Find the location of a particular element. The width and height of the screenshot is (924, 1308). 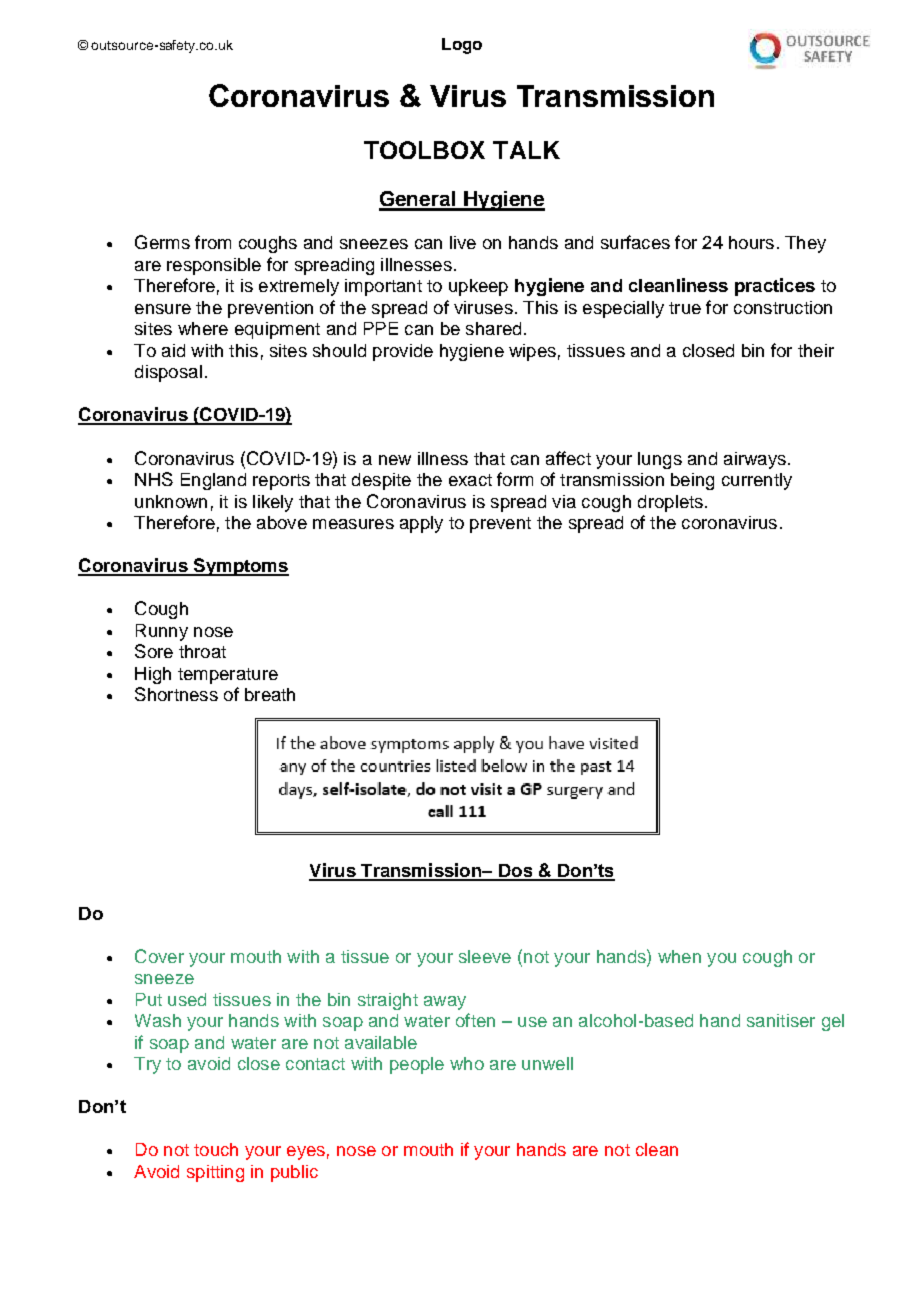

Logo is located at coordinates (462, 46).
